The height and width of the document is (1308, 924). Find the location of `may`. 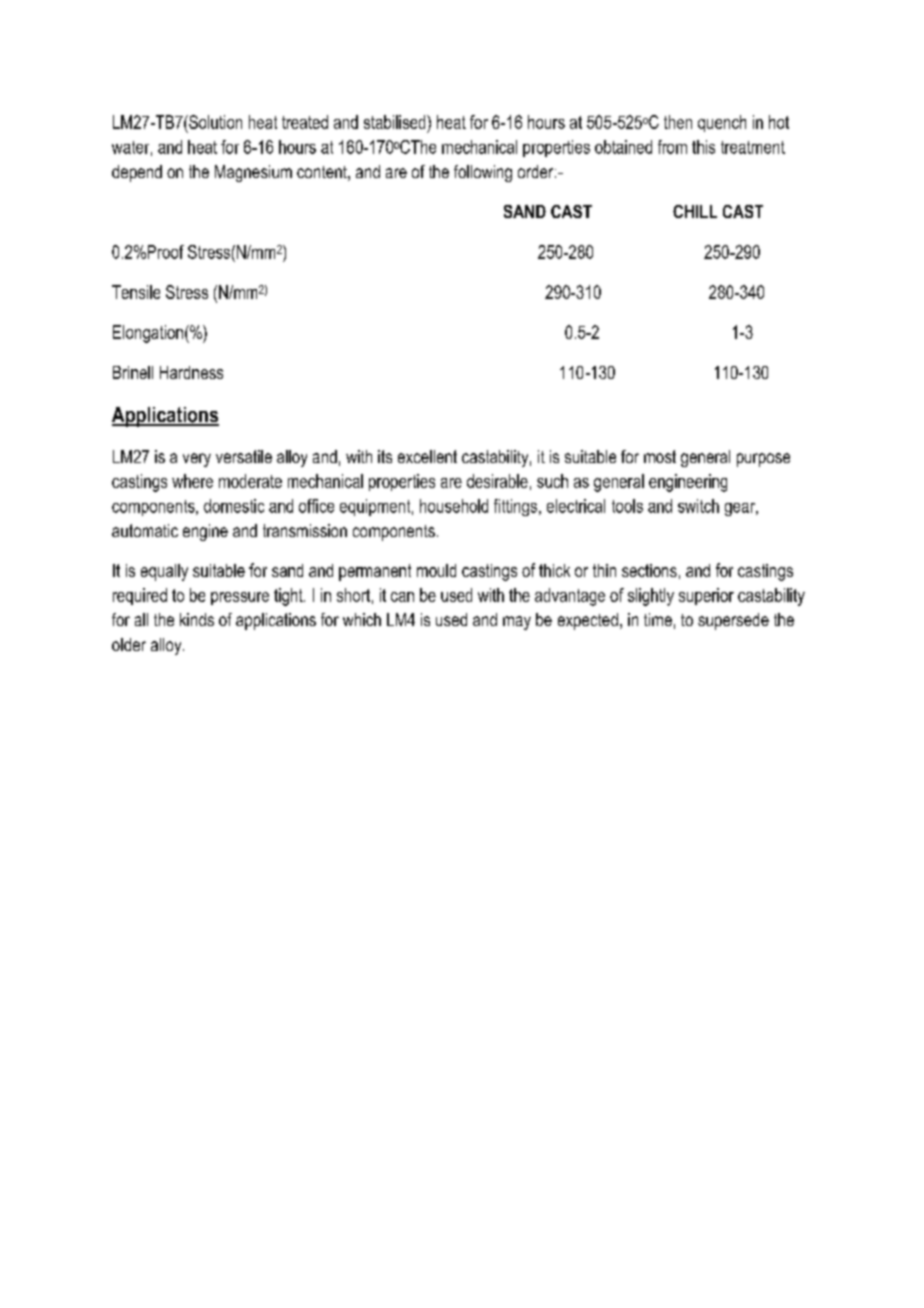

may is located at coordinates (517, 623).
